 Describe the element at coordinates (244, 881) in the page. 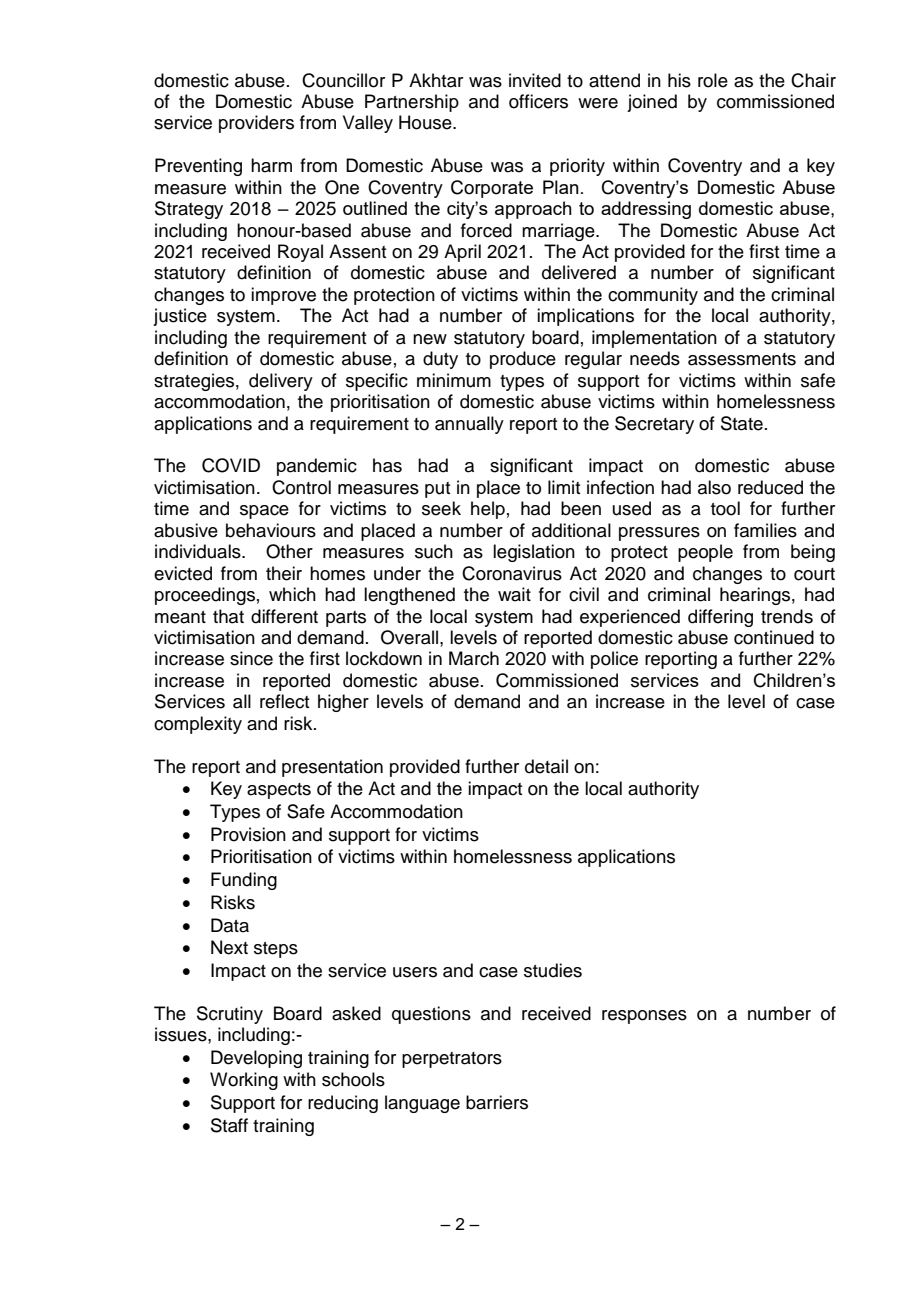

I see `Funding` at that location.
